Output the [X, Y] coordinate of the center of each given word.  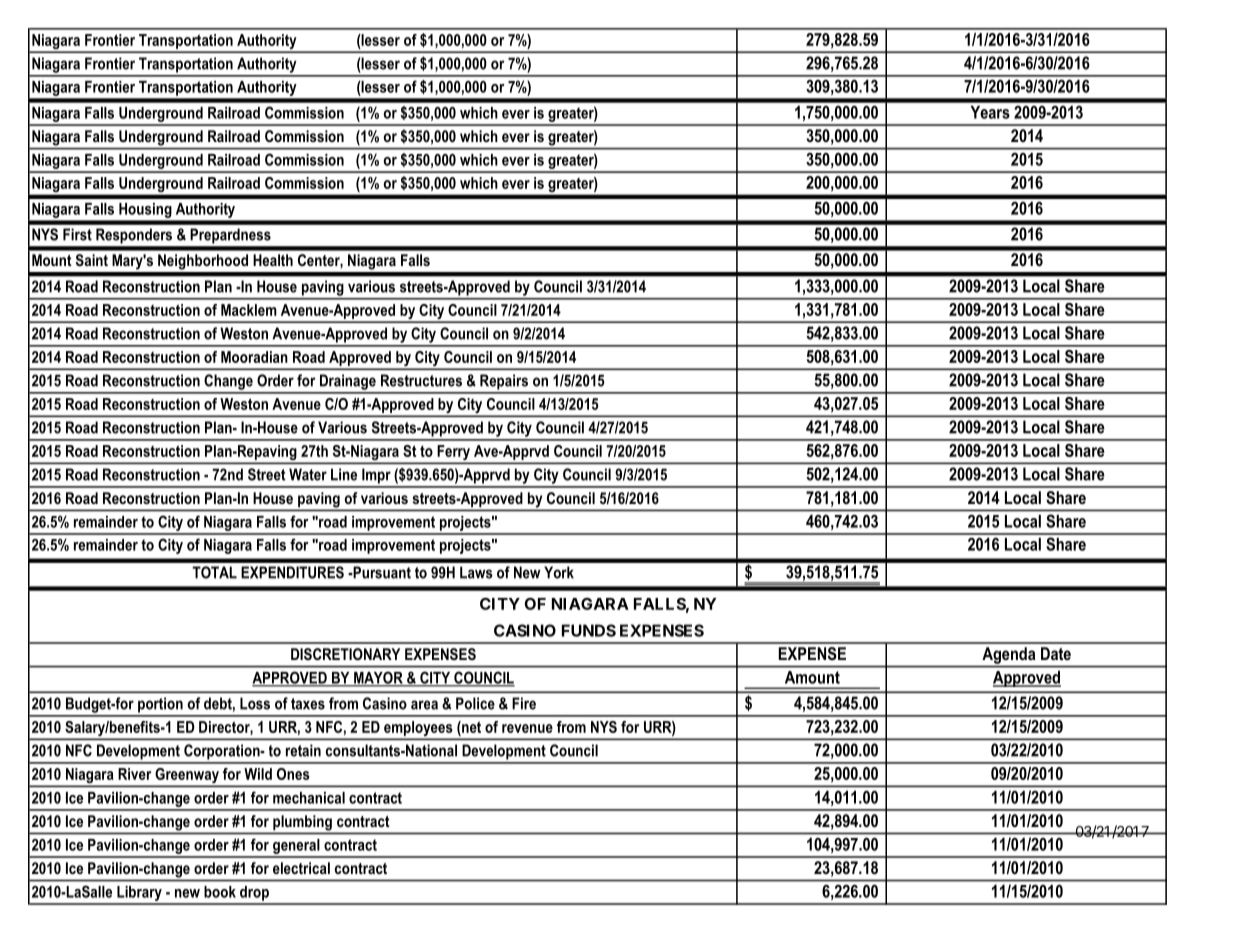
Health [273, 260]
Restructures [421, 380]
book [220, 892]
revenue [527, 728]
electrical [301, 868]
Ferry [453, 454]
